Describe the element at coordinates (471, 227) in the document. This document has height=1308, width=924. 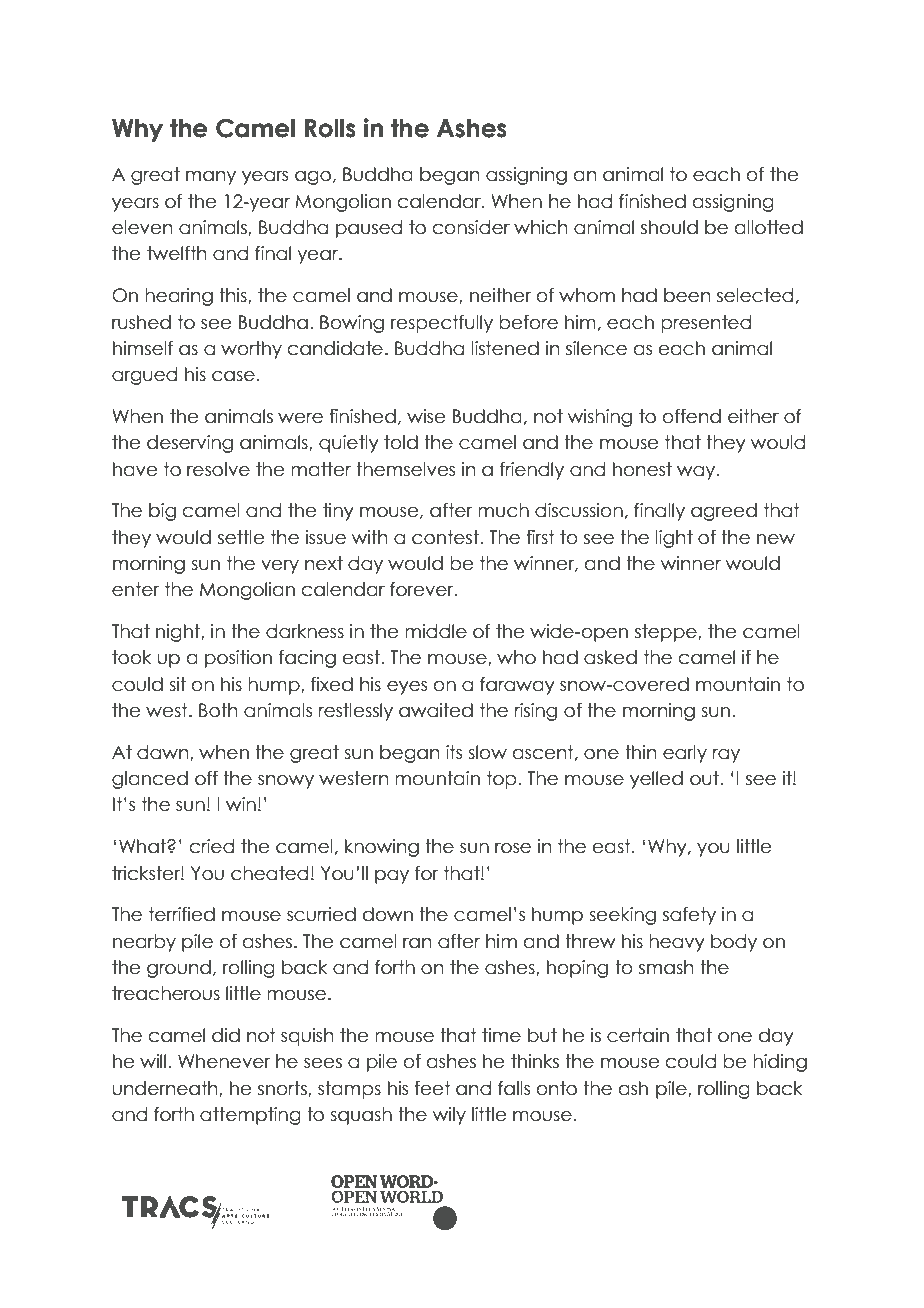
I see `consider` at that location.
